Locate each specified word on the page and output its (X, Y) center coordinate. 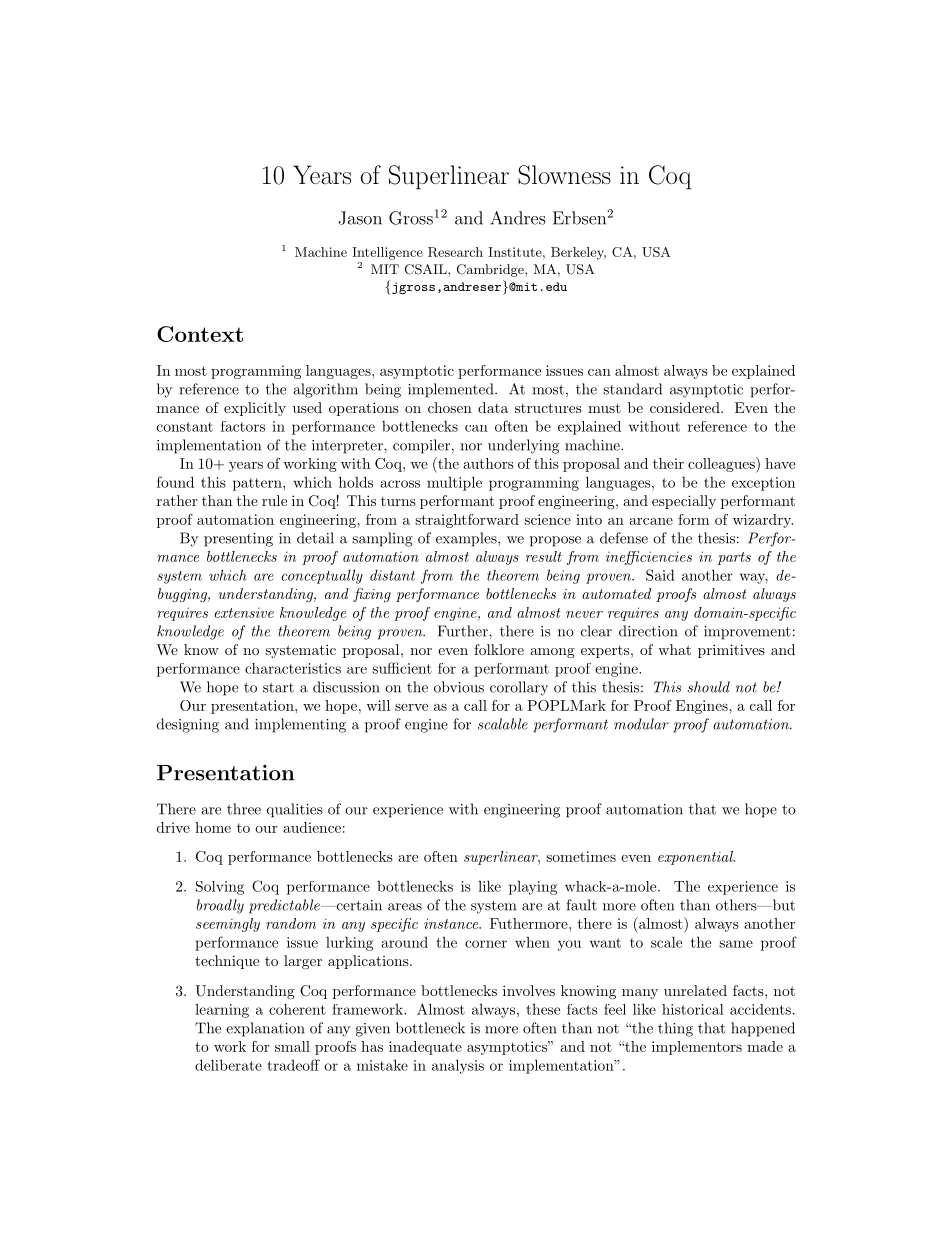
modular (641, 724)
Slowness (564, 175)
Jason (360, 218)
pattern (258, 484)
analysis (458, 1066)
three (244, 809)
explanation (265, 1029)
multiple (454, 483)
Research (455, 252)
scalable (503, 724)
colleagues (722, 465)
